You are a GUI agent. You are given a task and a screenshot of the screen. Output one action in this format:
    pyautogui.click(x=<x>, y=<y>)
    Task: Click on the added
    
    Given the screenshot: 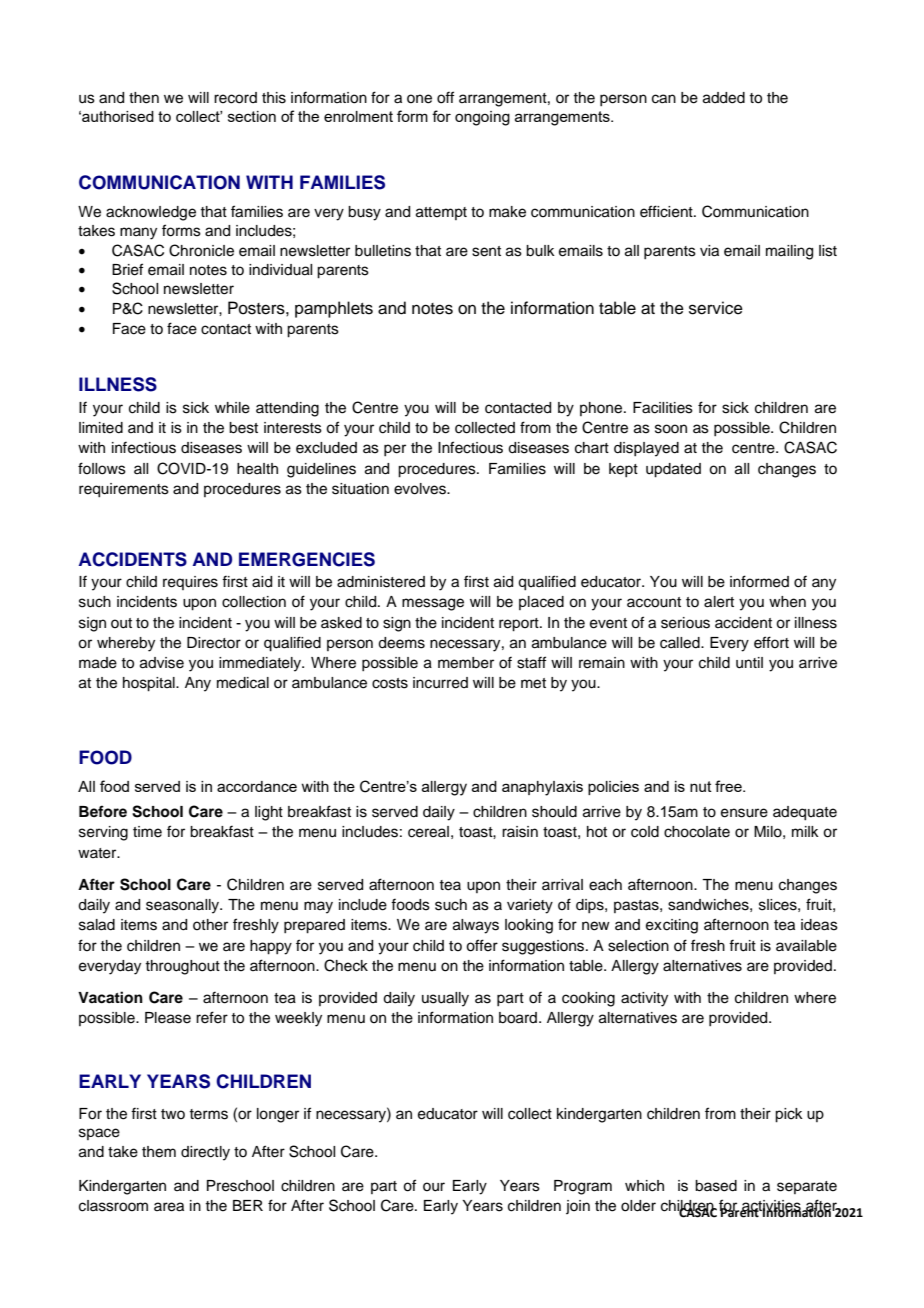 What is the action you would take?
    pyautogui.click(x=724, y=98)
